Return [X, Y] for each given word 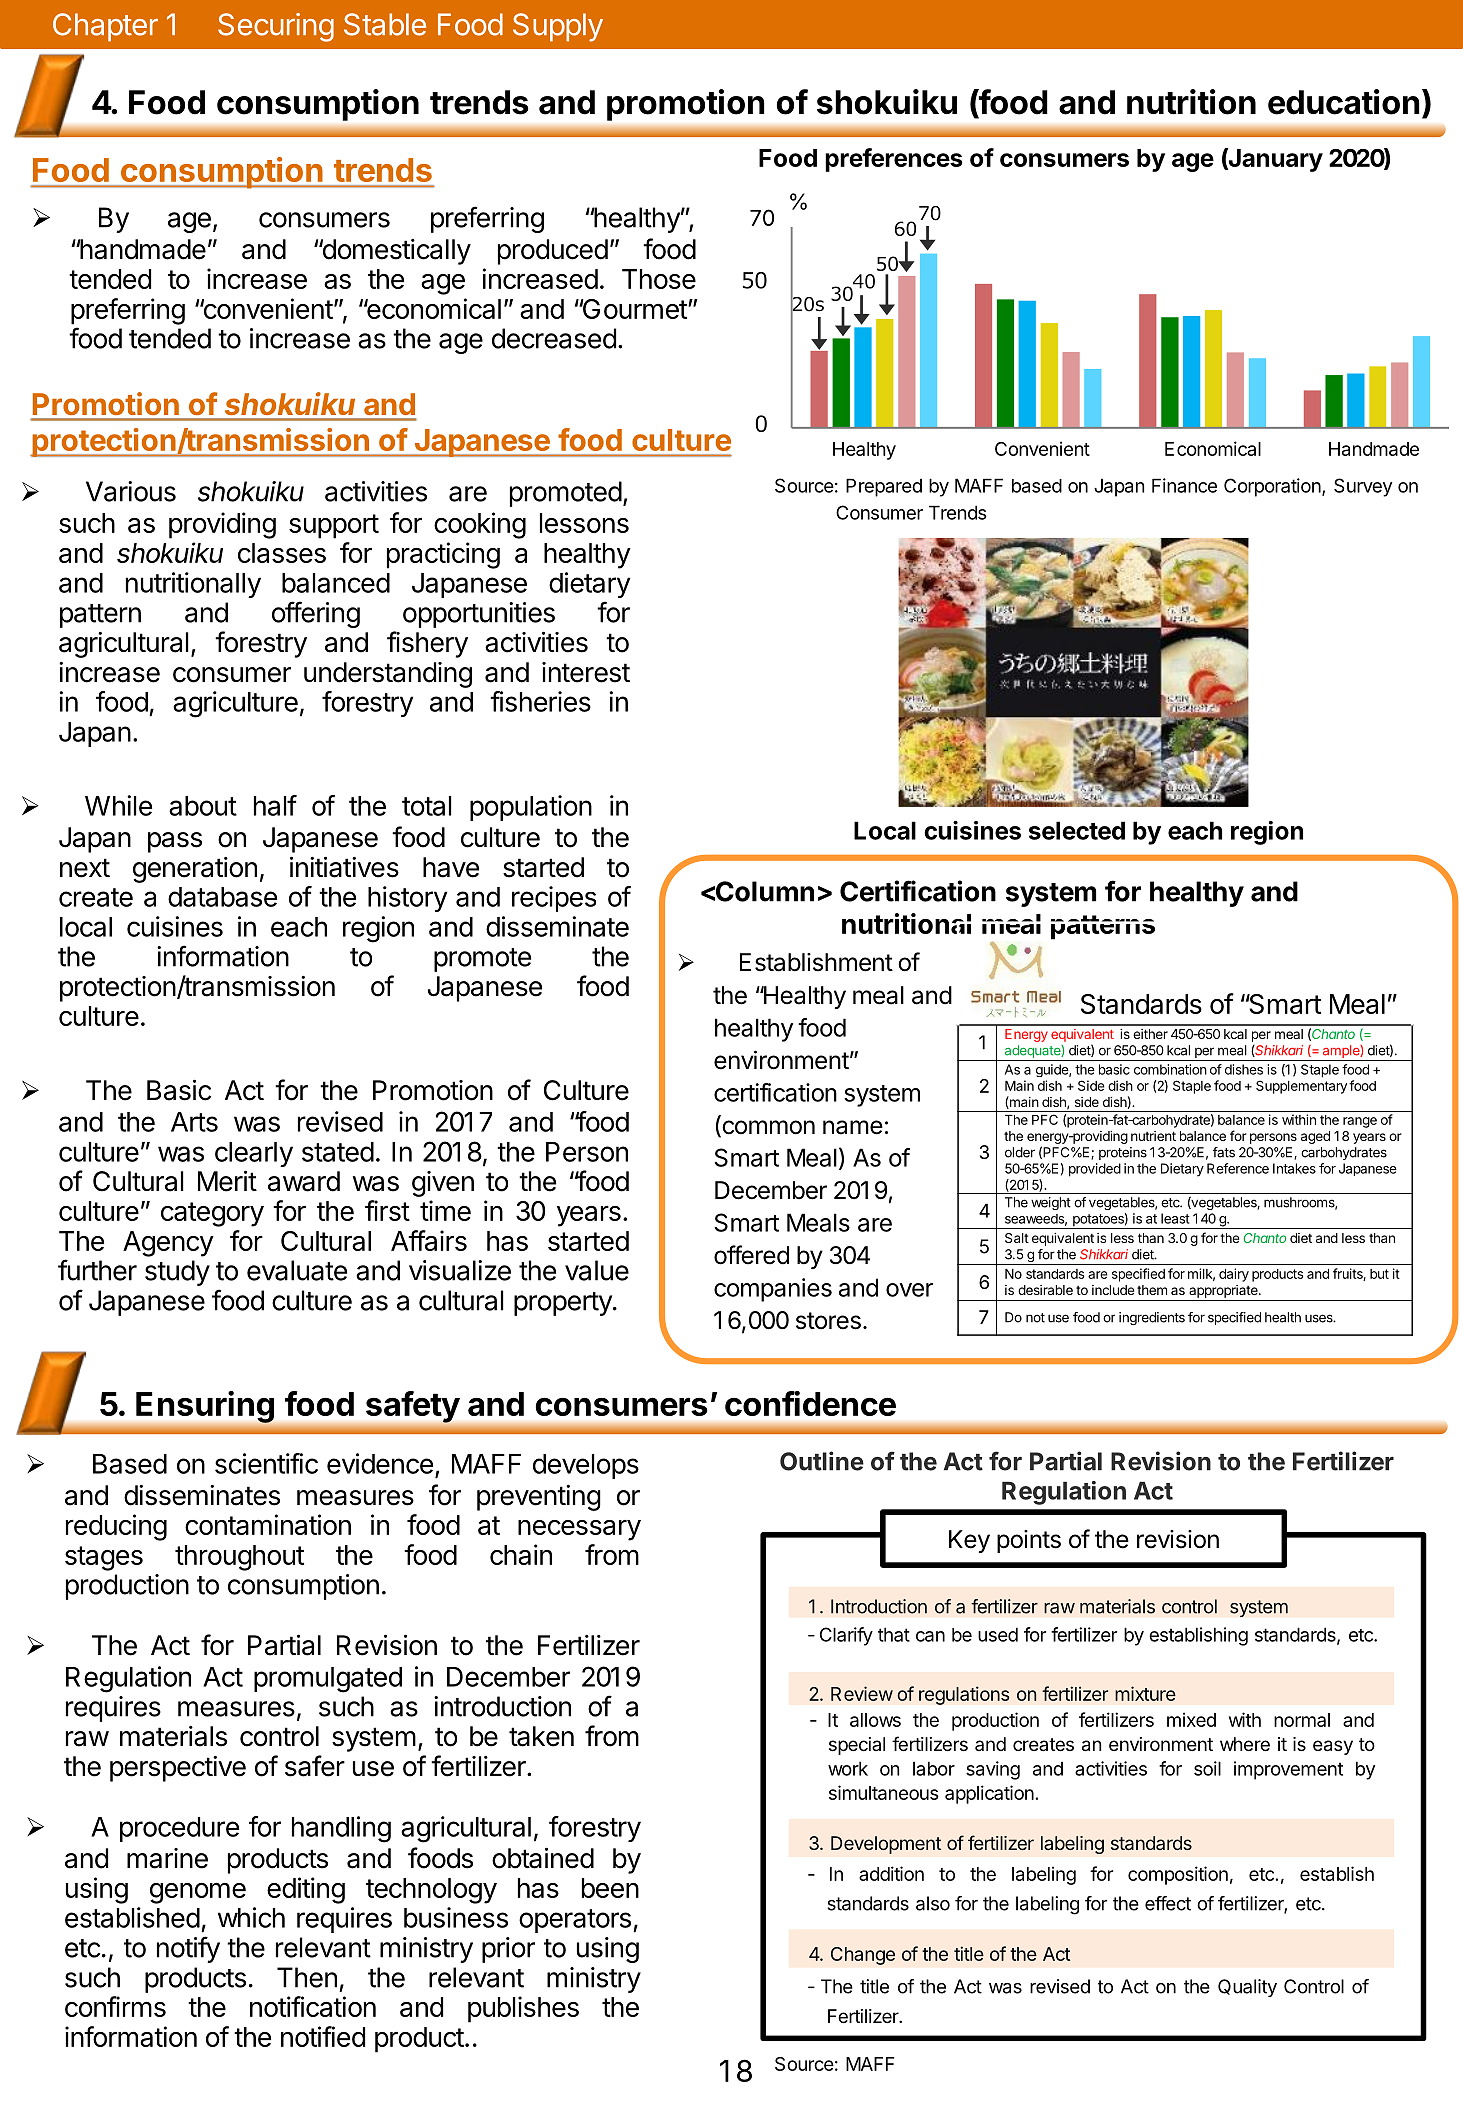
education [1344, 102]
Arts [194, 1122]
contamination [268, 1524]
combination [1170, 1069]
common [767, 1128]
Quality [1247, 1988]
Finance [1184, 485]
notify [188, 1949]
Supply [558, 27]
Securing [276, 27]
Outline [822, 1461]
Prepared [884, 487]
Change [863, 1956]
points [1029, 1541]
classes [282, 553]
